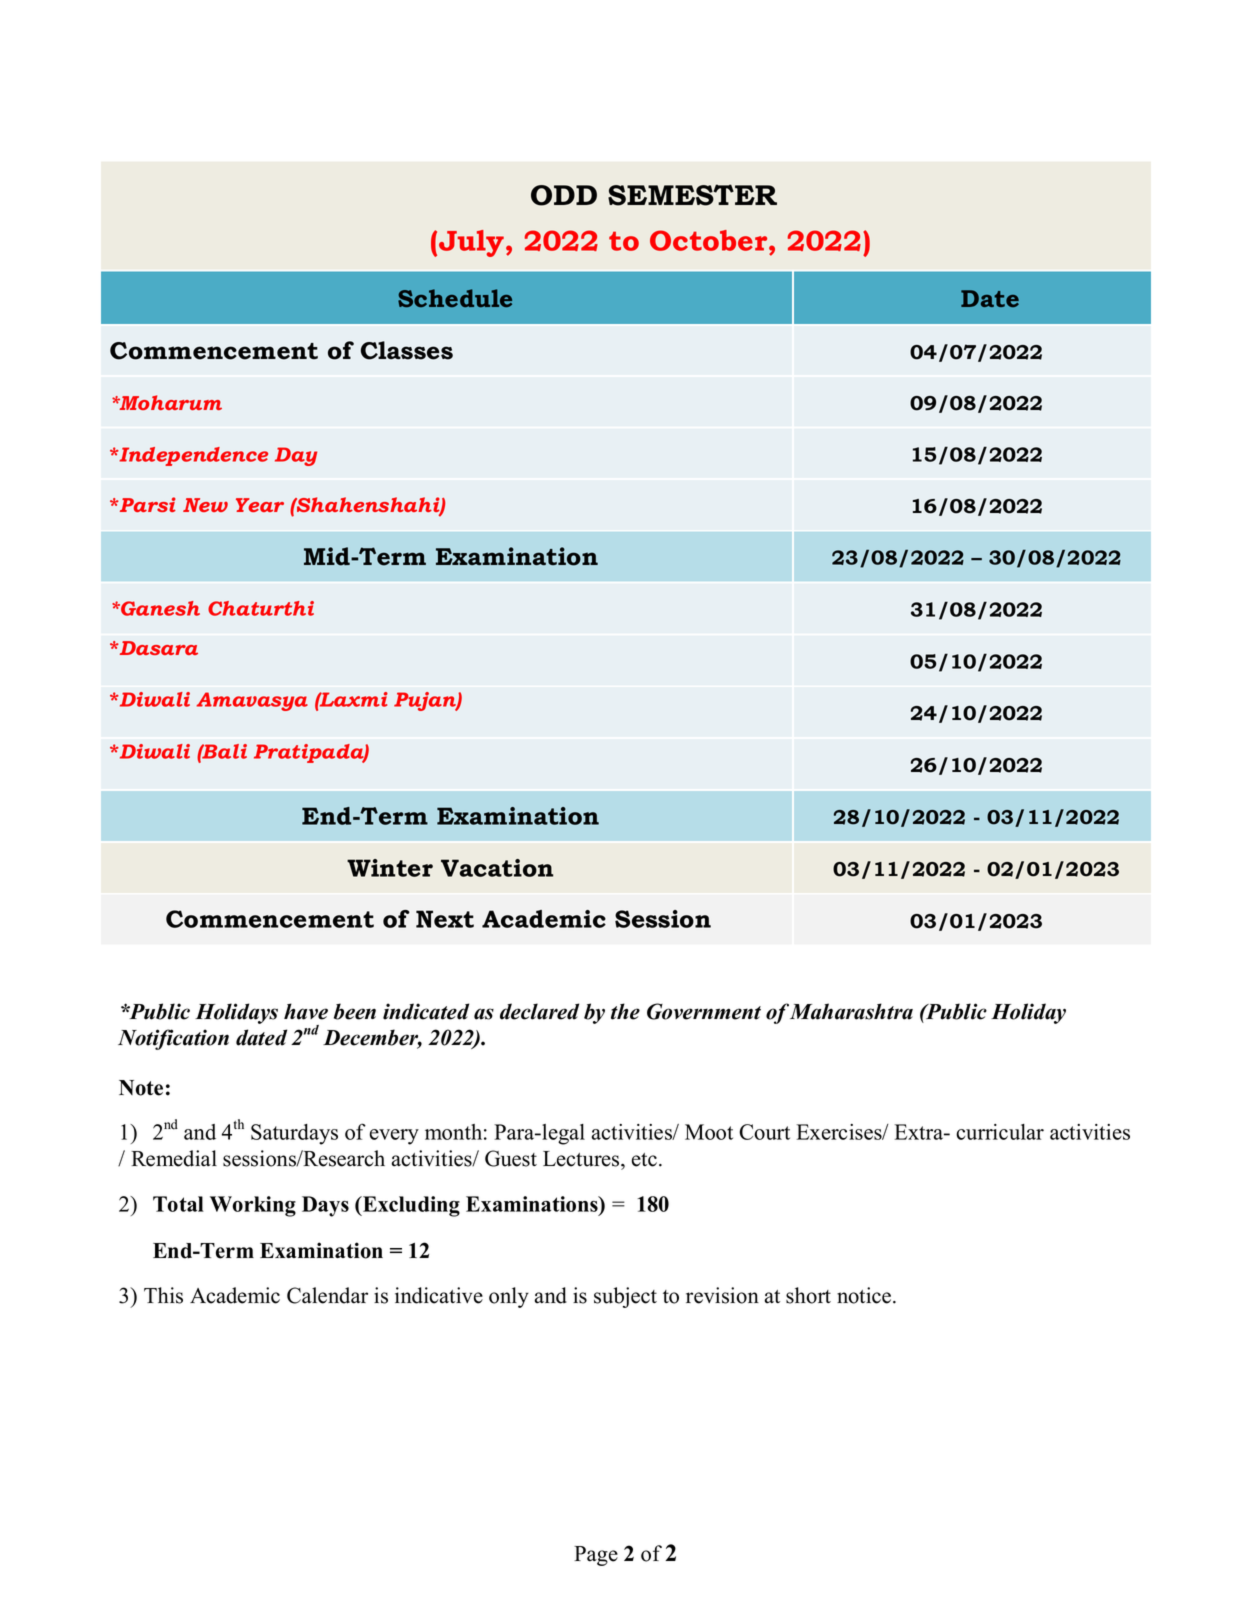  What do you see at coordinates (407, 350) in the screenshot?
I see `Classes` at bounding box center [407, 350].
